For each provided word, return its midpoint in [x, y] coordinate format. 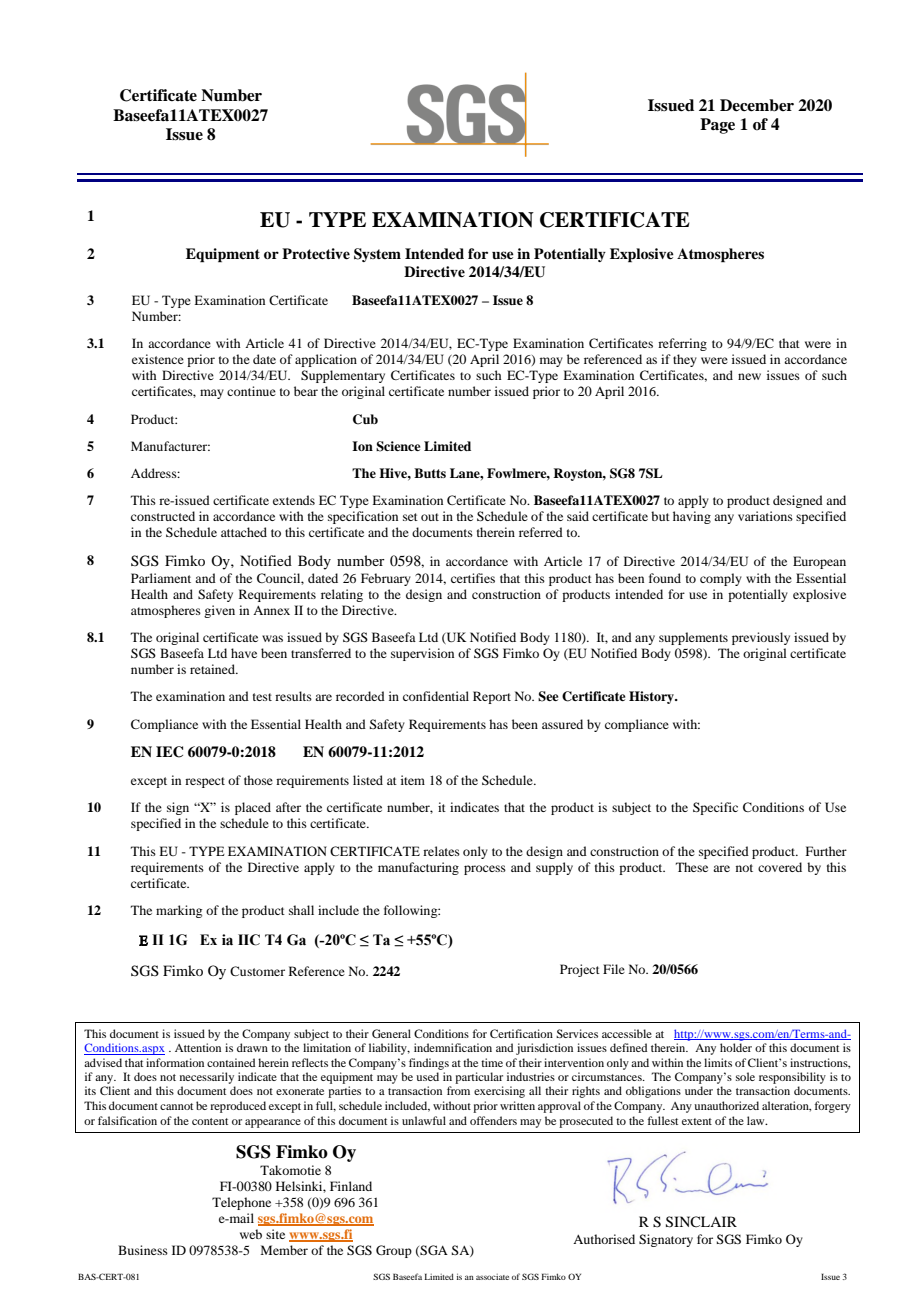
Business [143, 1250]
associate [492, 1277]
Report [492, 697]
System [377, 255]
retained [213, 669]
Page [717, 126]
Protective [316, 253]
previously [761, 638]
